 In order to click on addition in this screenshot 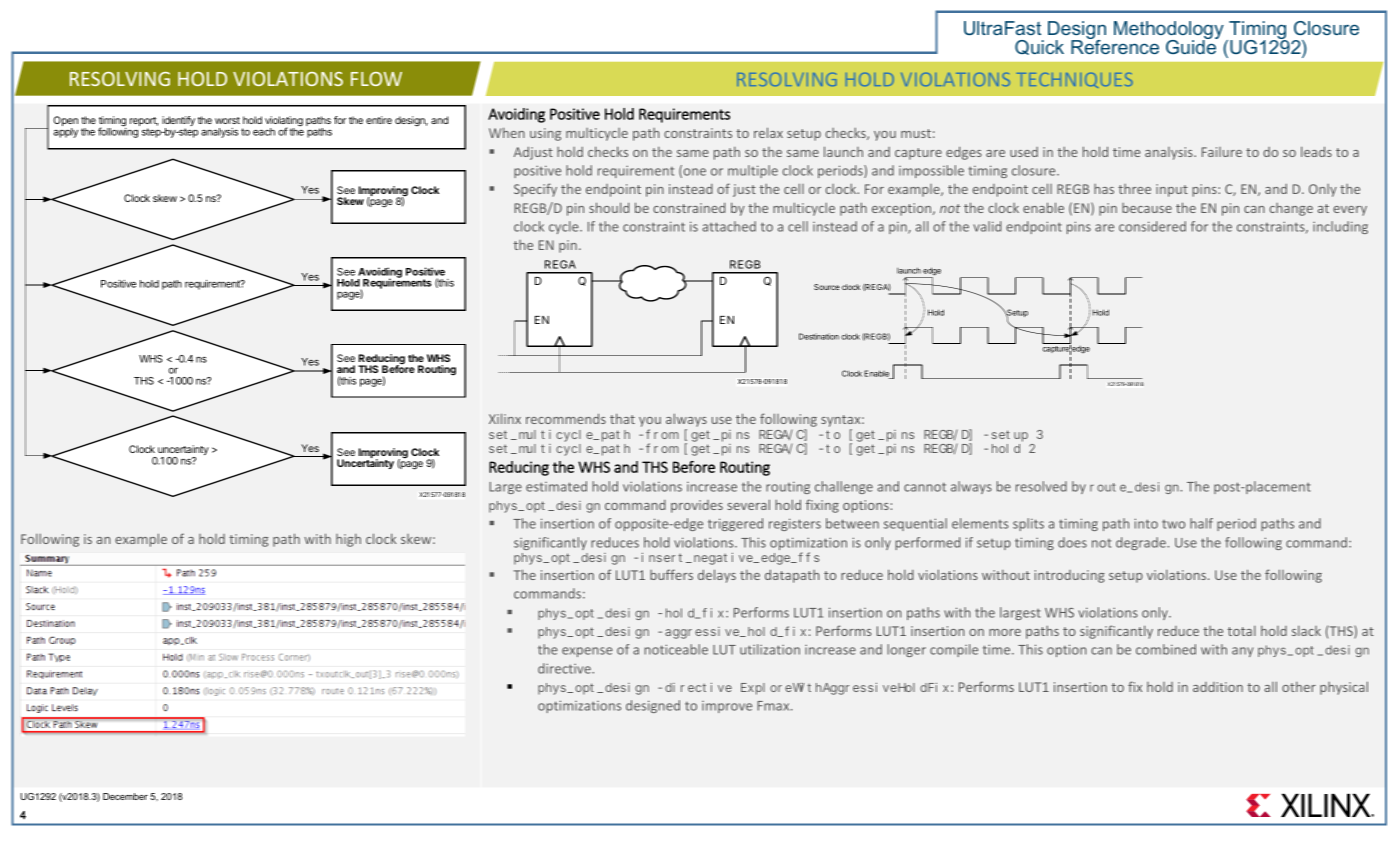, I will do `click(1218, 687)`.
